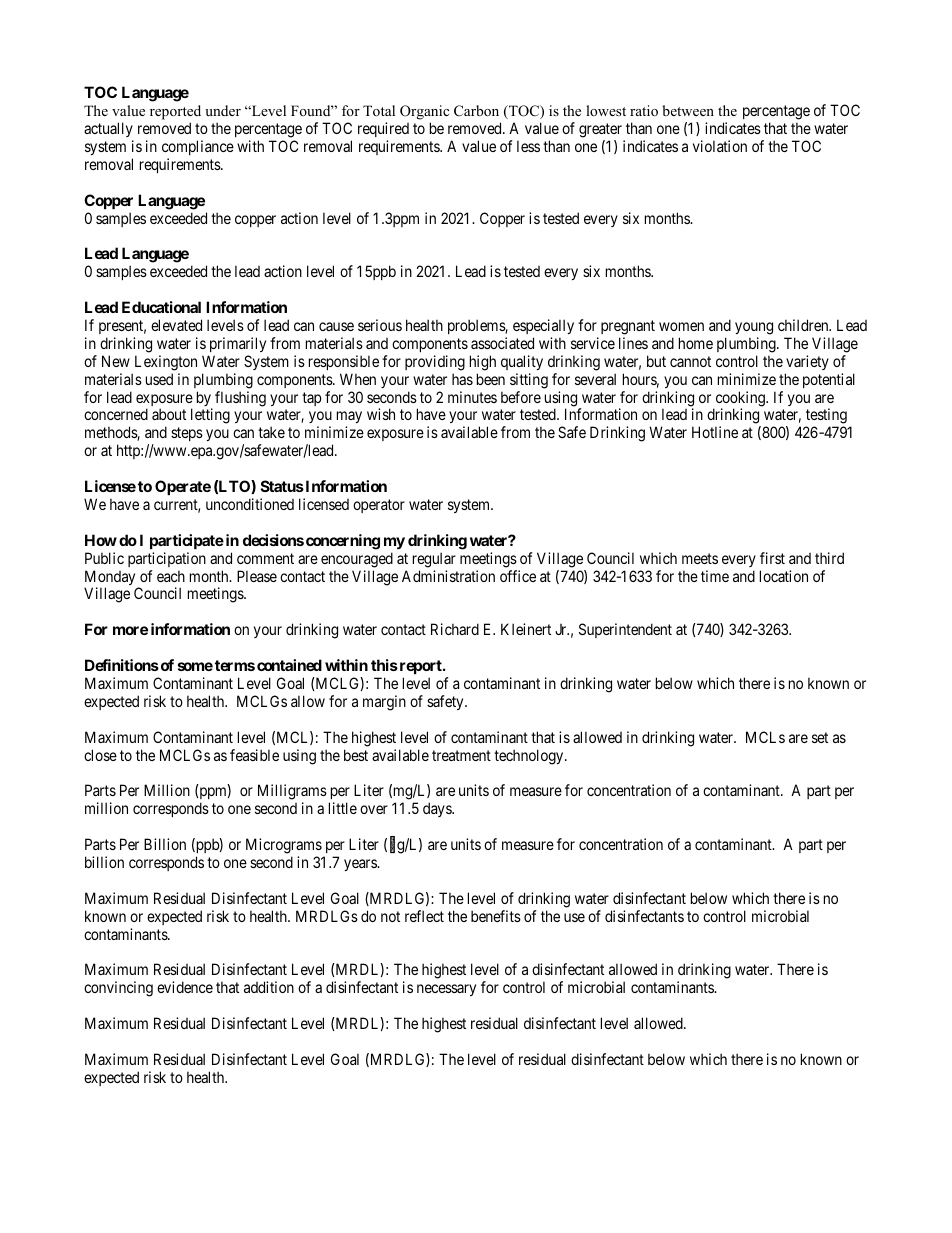 The image size is (952, 1233). Describe the element at coordinates (185, 987) in the page. I see `evidence` at that location.
